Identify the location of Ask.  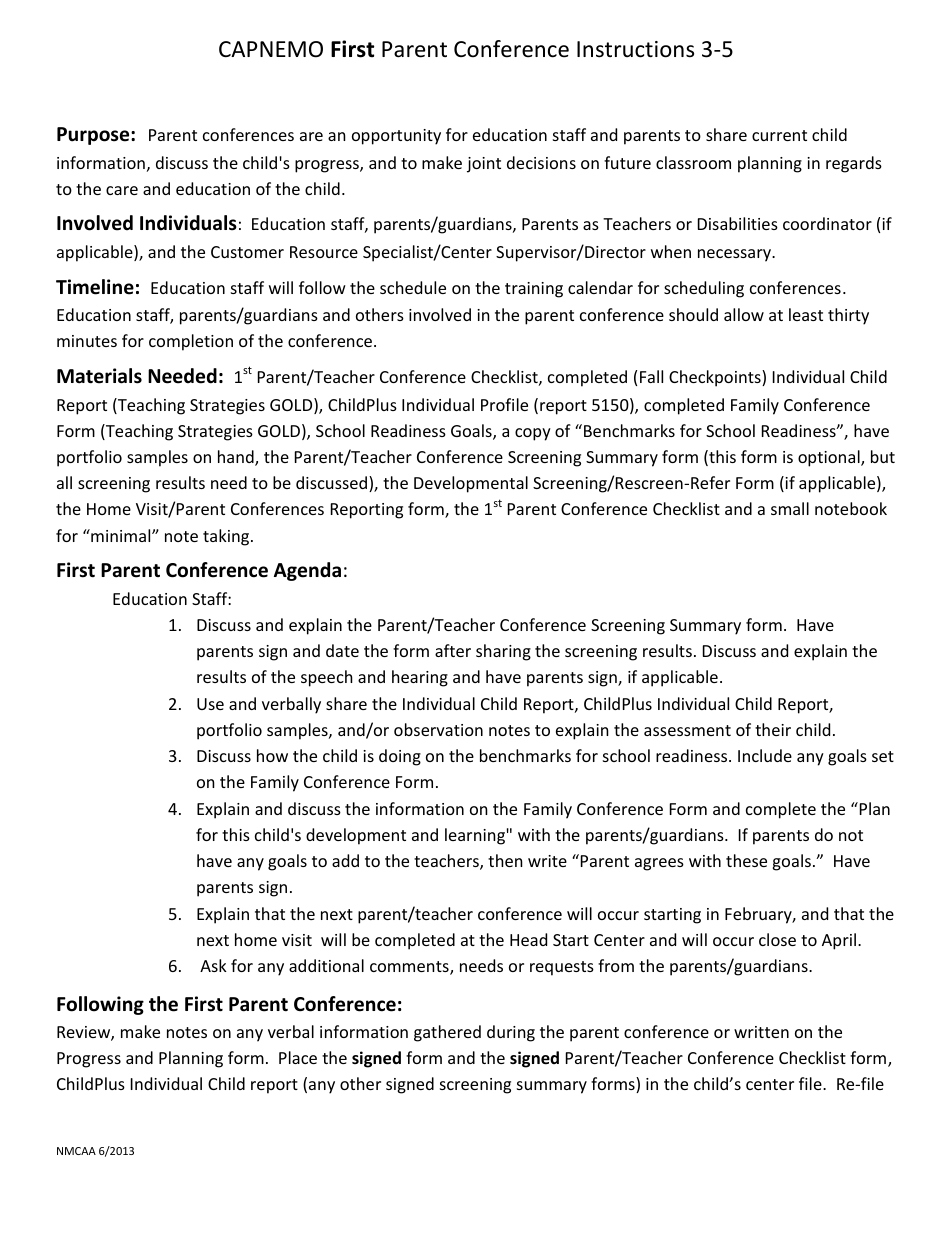
(213, 965).
